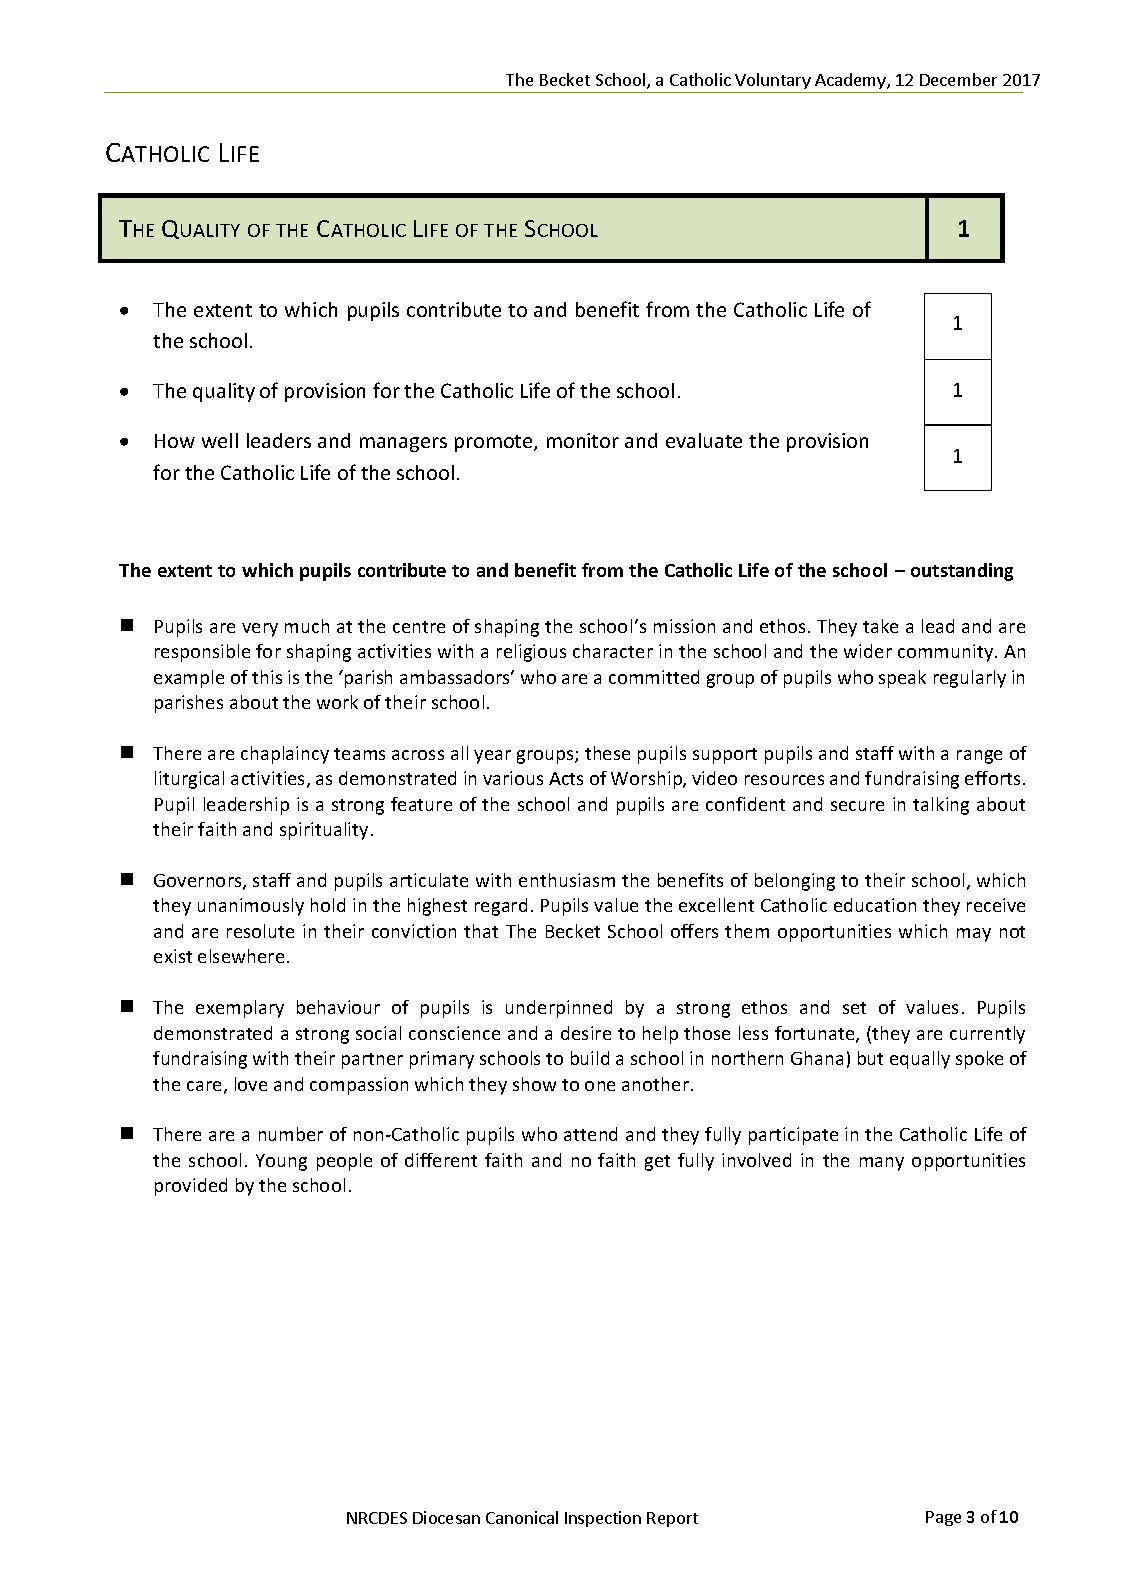 The width and height of the document is (1128, 1595). Describe the element at coordinates (850, 83) in the document. I see `Academy` at that location.
